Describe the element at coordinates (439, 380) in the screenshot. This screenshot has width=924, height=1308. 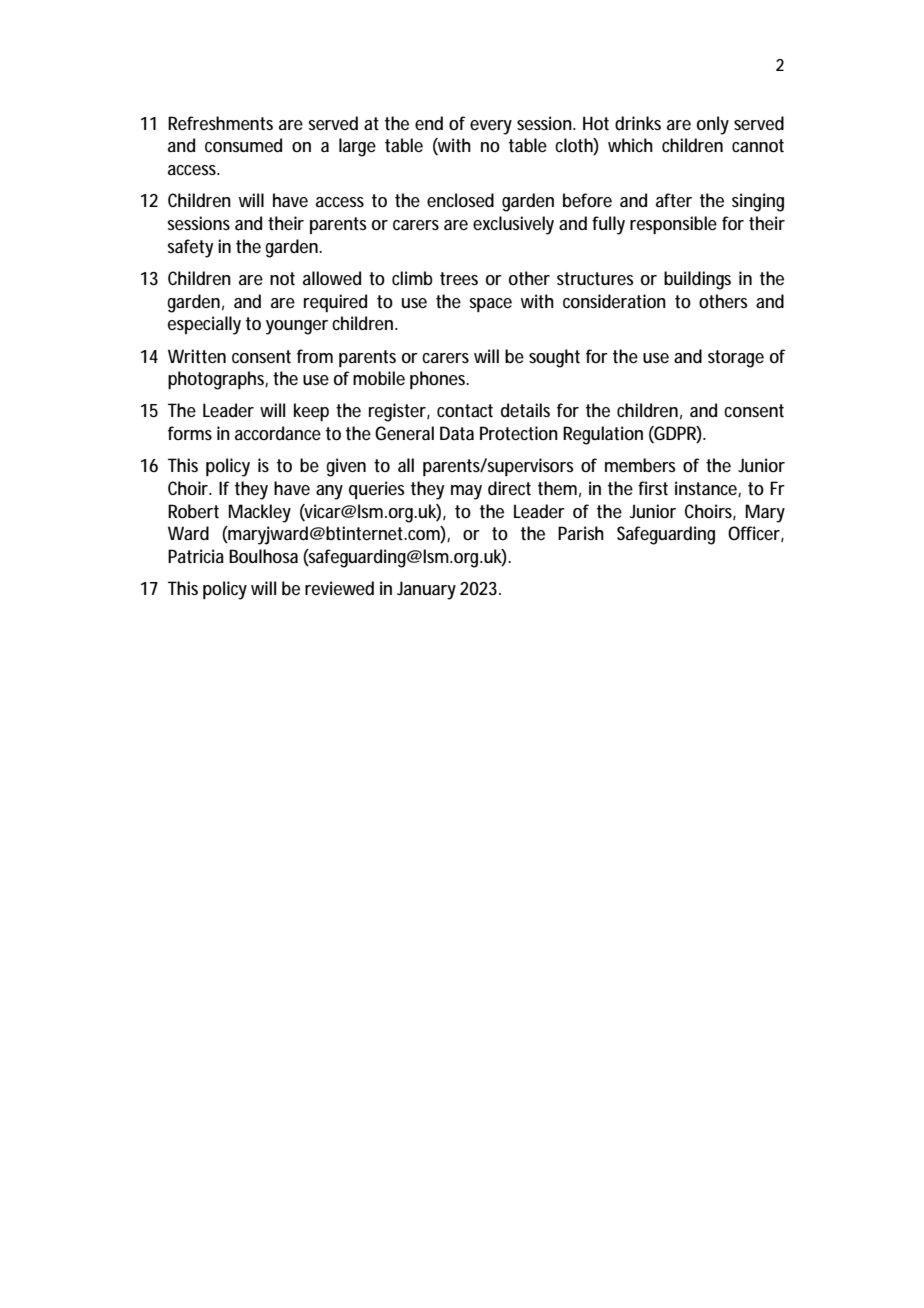
I see `phones` at that location.
